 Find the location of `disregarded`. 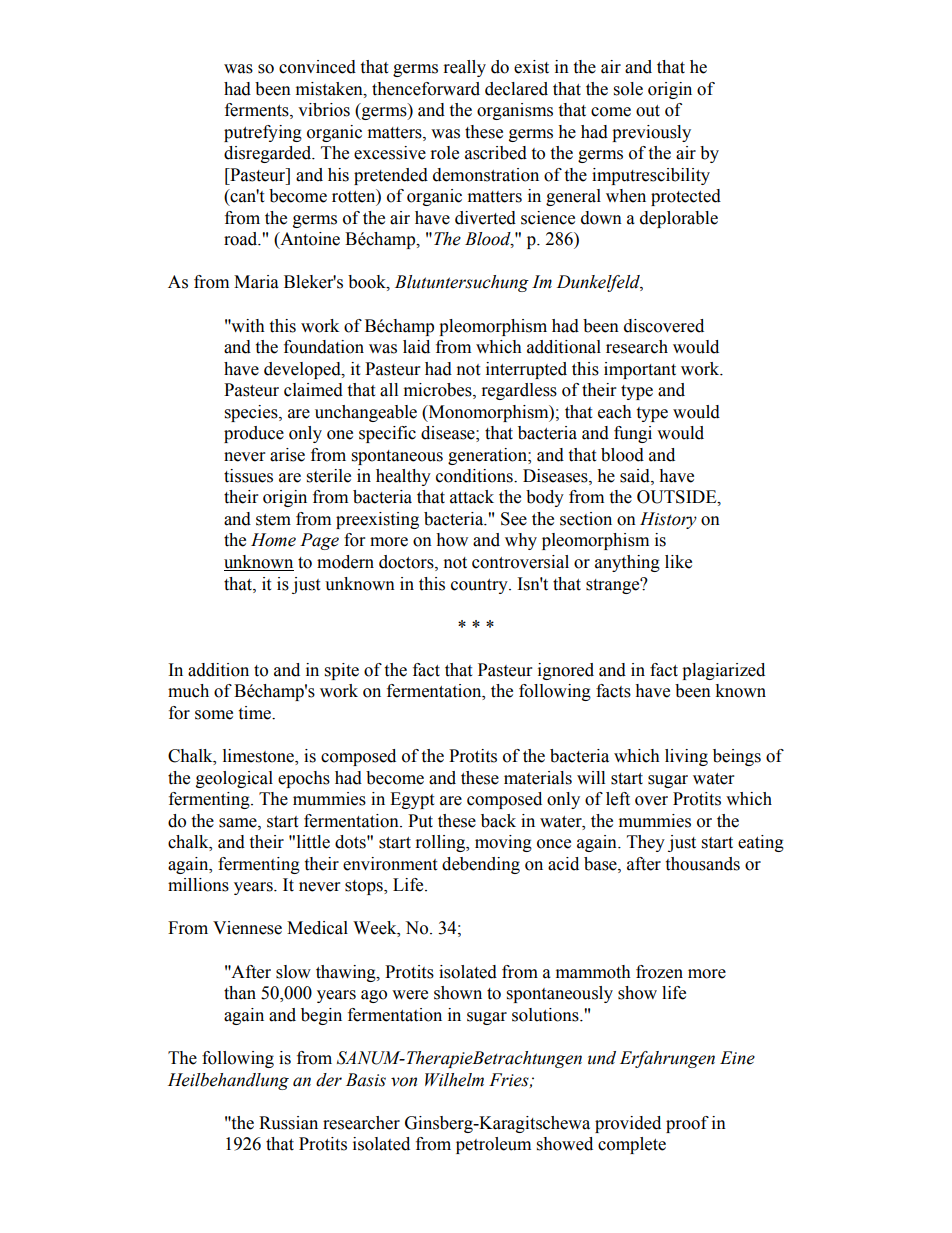

disregarded is located at coordinates (269, 154).
